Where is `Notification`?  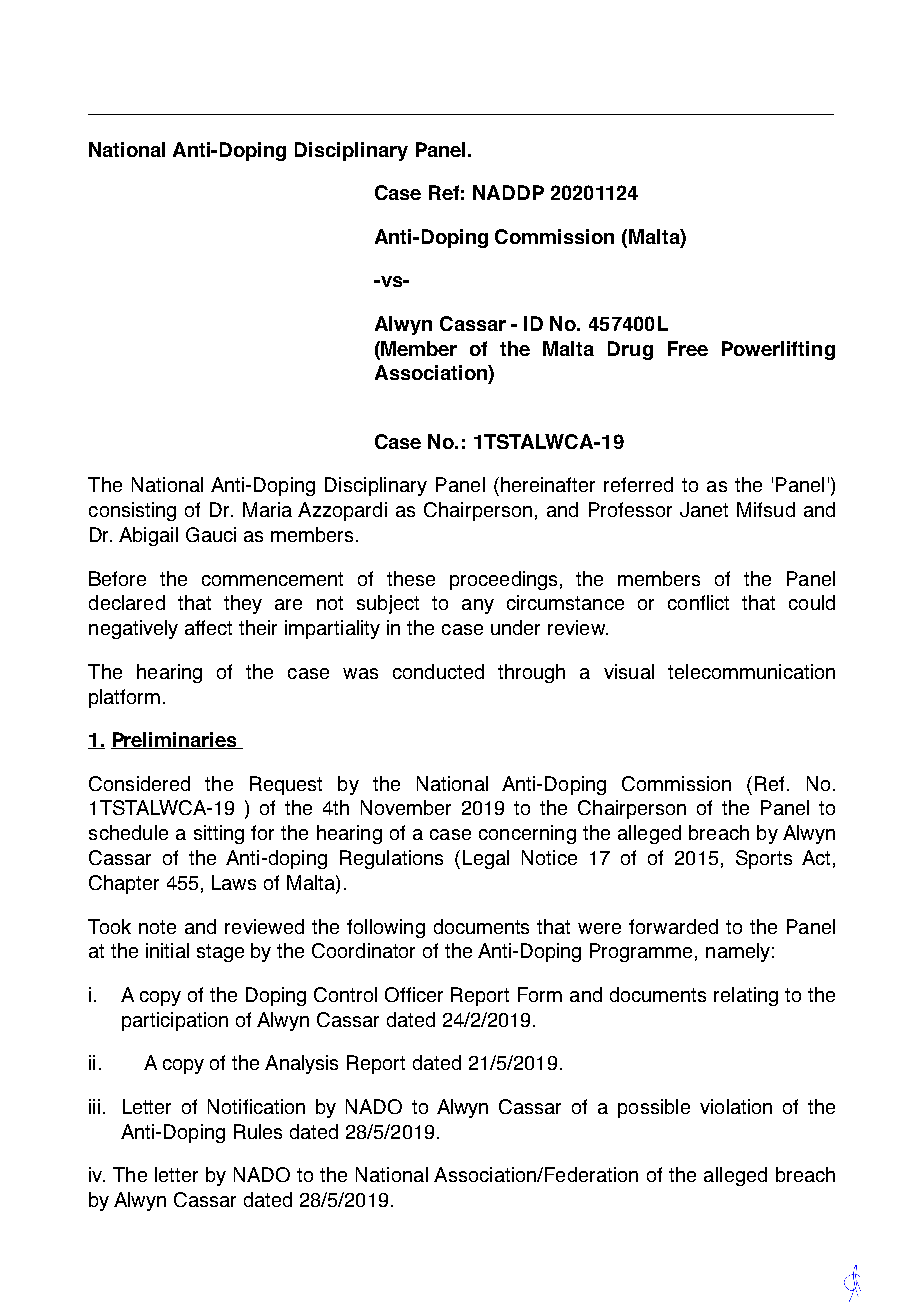 Notification is located at coordinates (256, 1106).
